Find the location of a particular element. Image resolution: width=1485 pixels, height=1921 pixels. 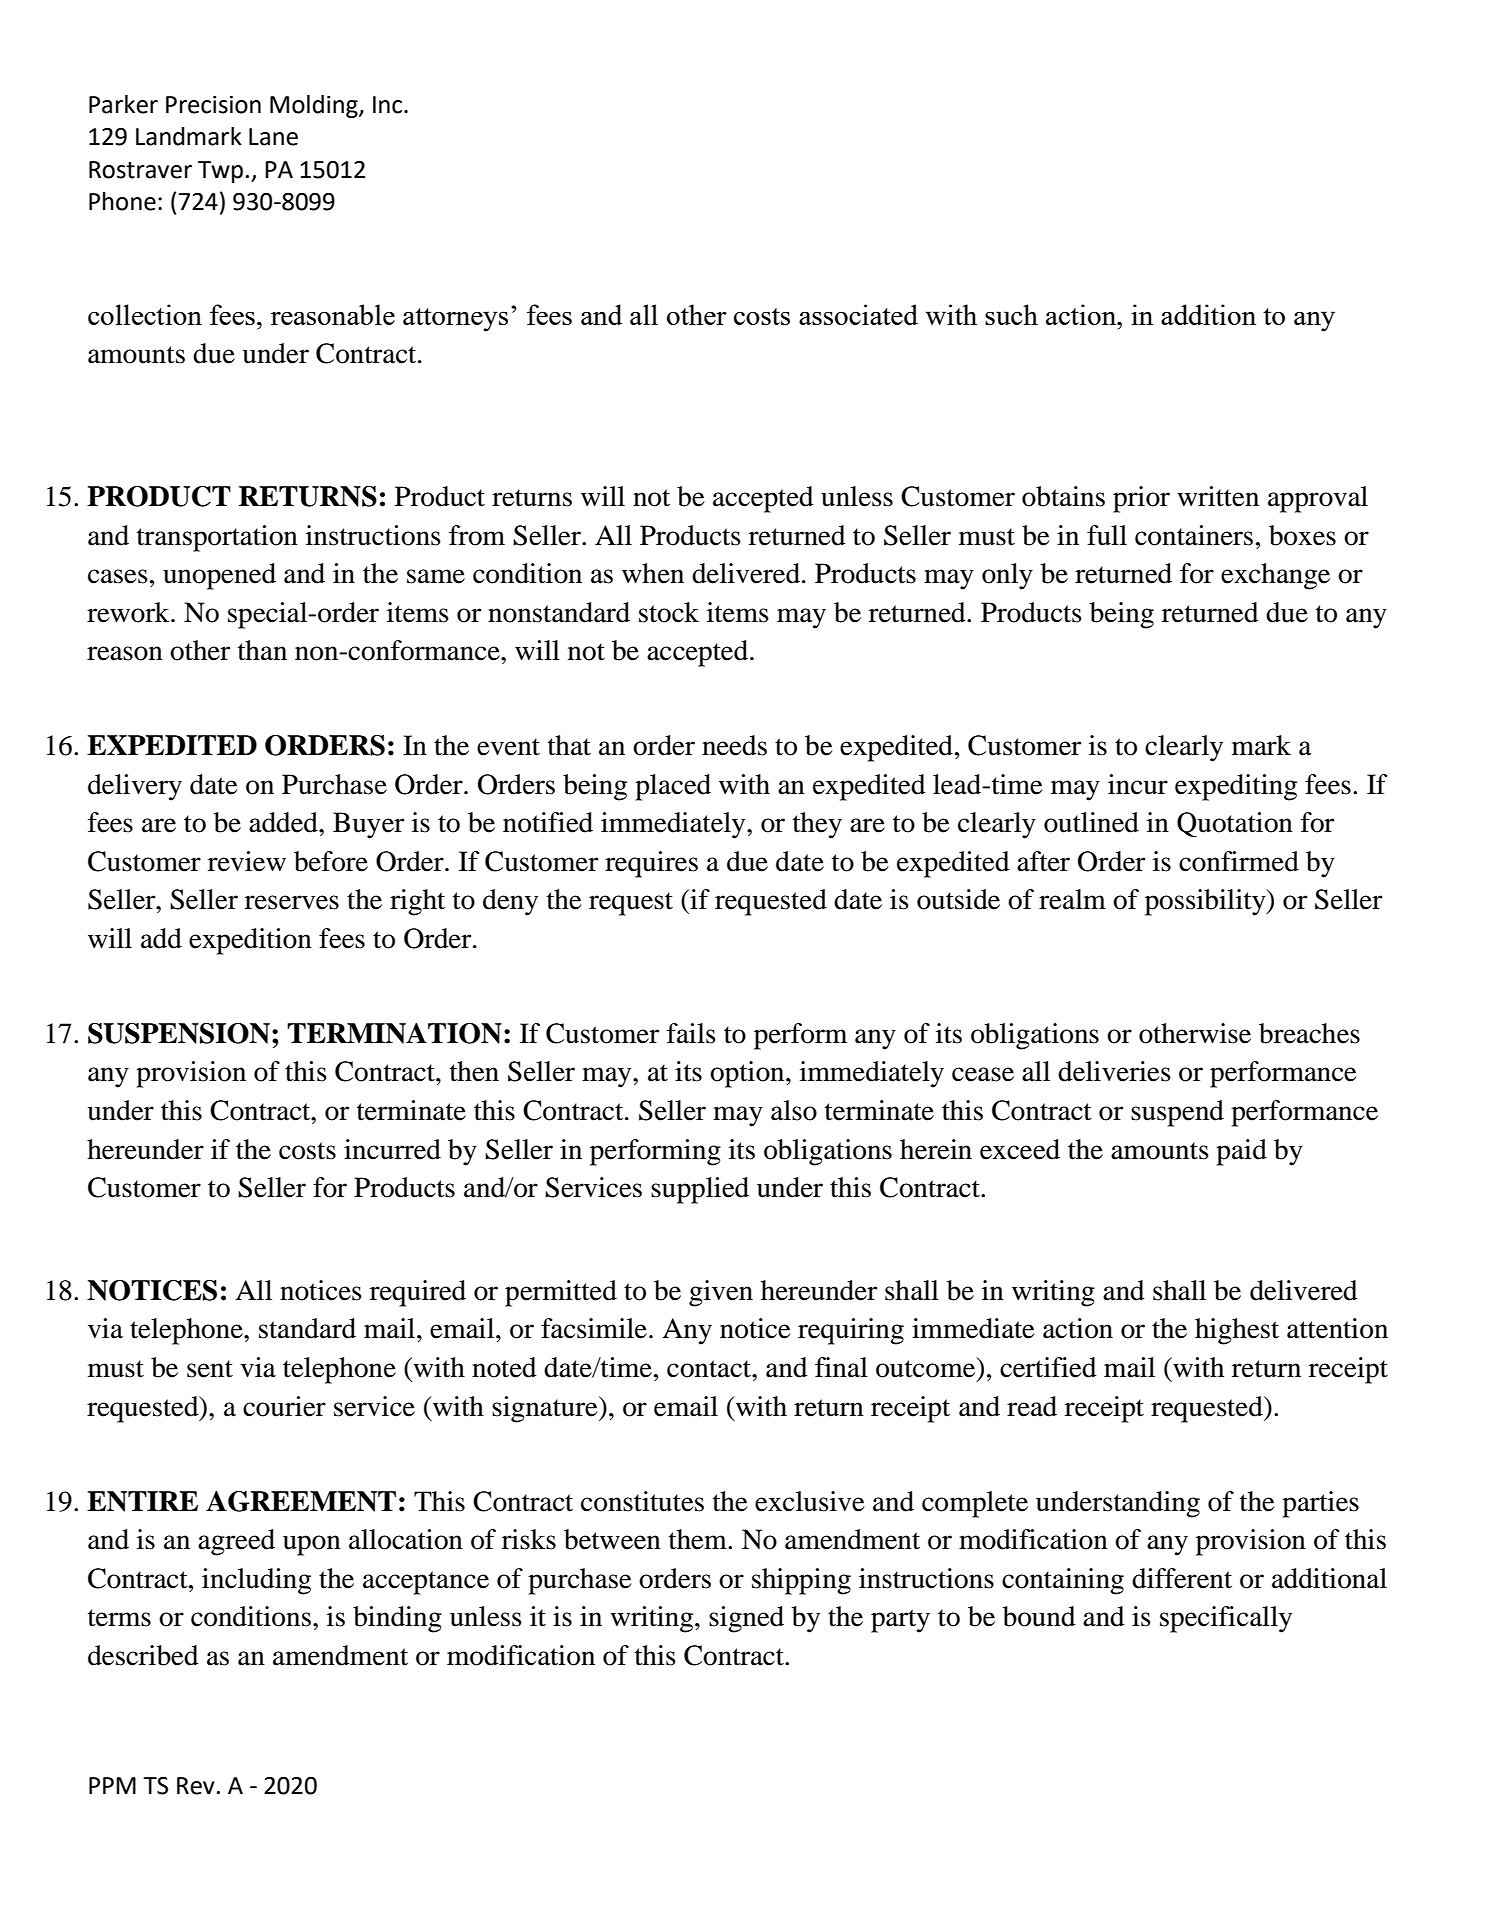

expedition is located at coordinates (250, 941).
